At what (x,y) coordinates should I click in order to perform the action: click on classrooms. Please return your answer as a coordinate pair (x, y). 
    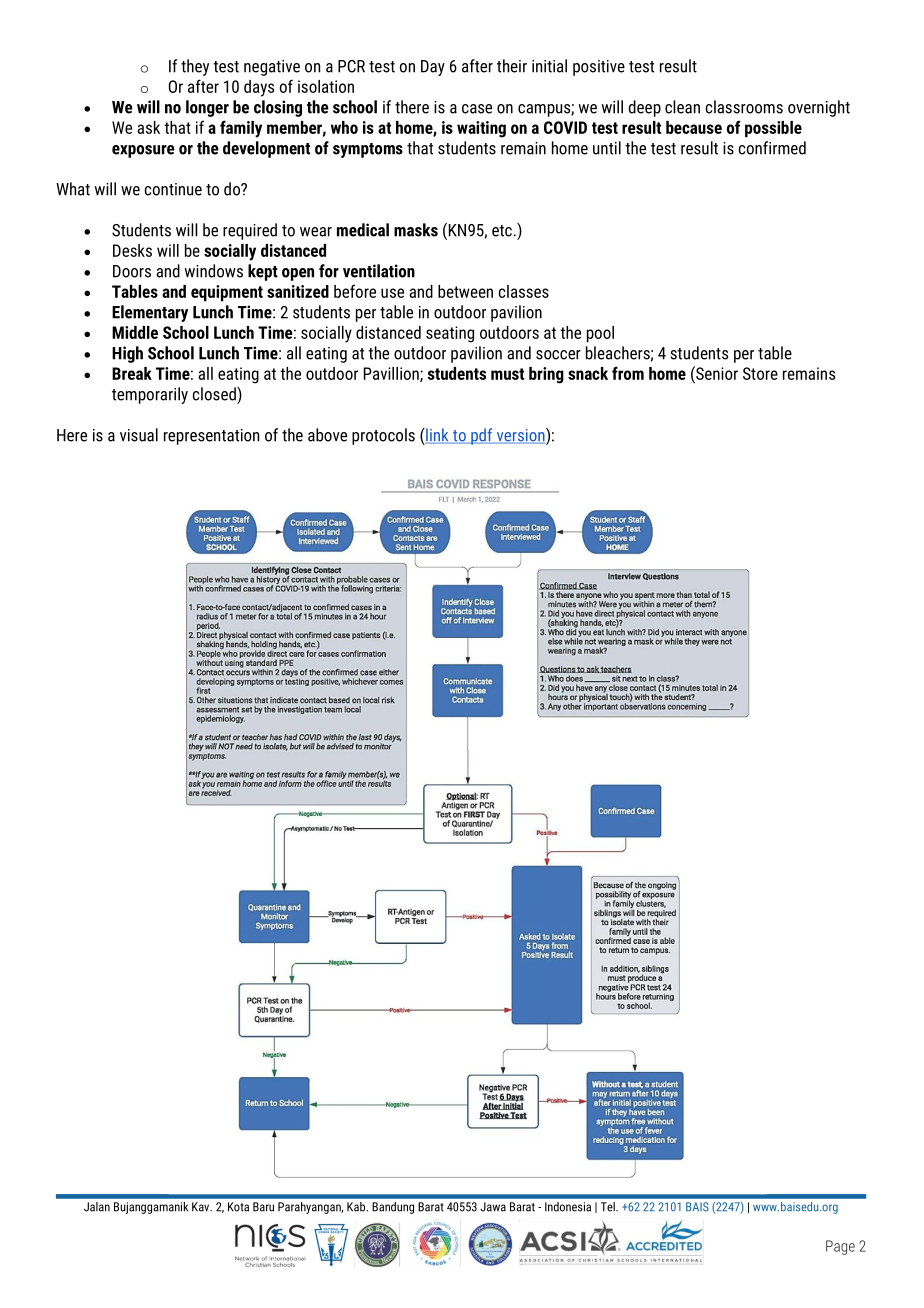
    Looking at the image, I should click on (744, 107).
